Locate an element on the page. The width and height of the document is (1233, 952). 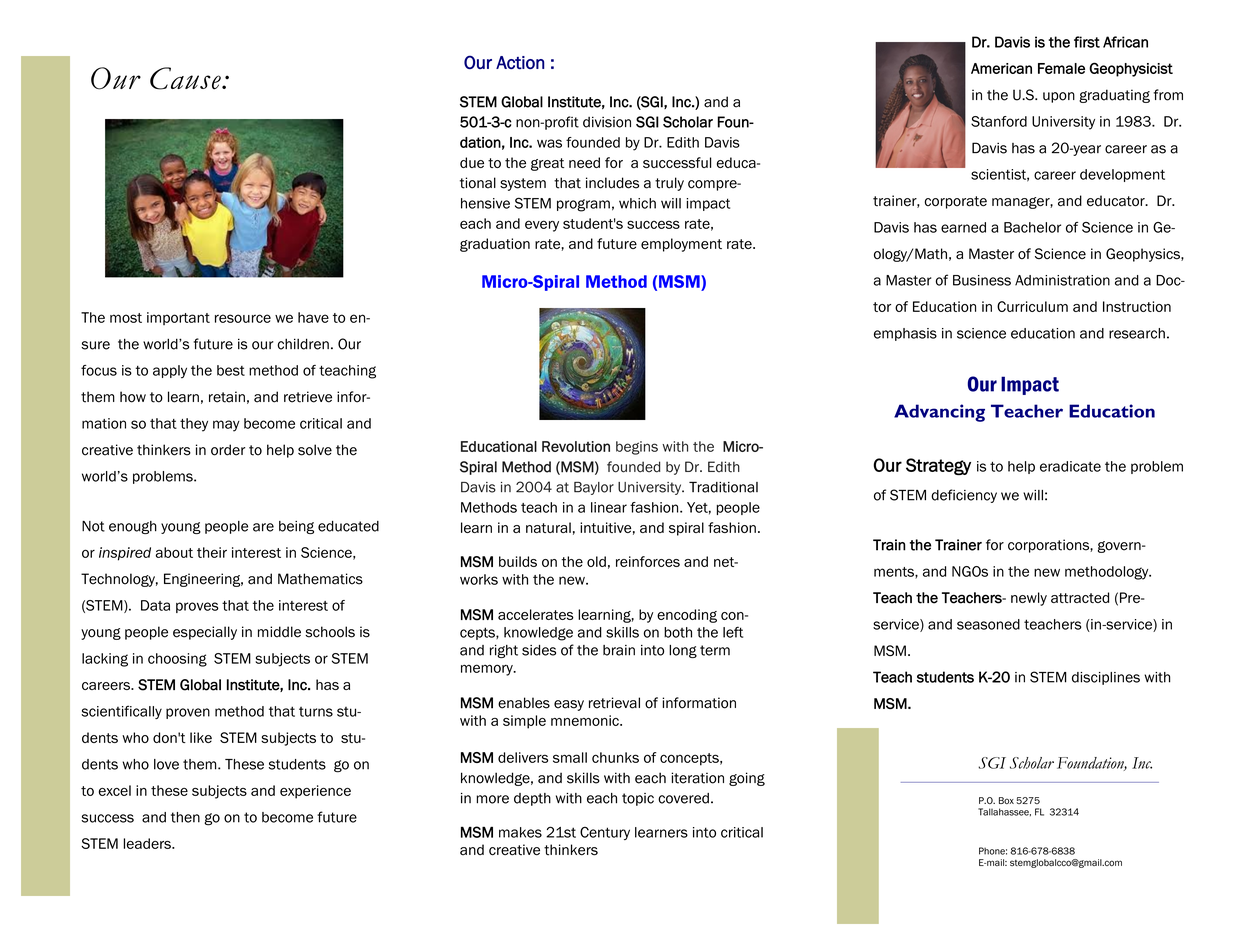
their is located at coordinates (212, 552).
